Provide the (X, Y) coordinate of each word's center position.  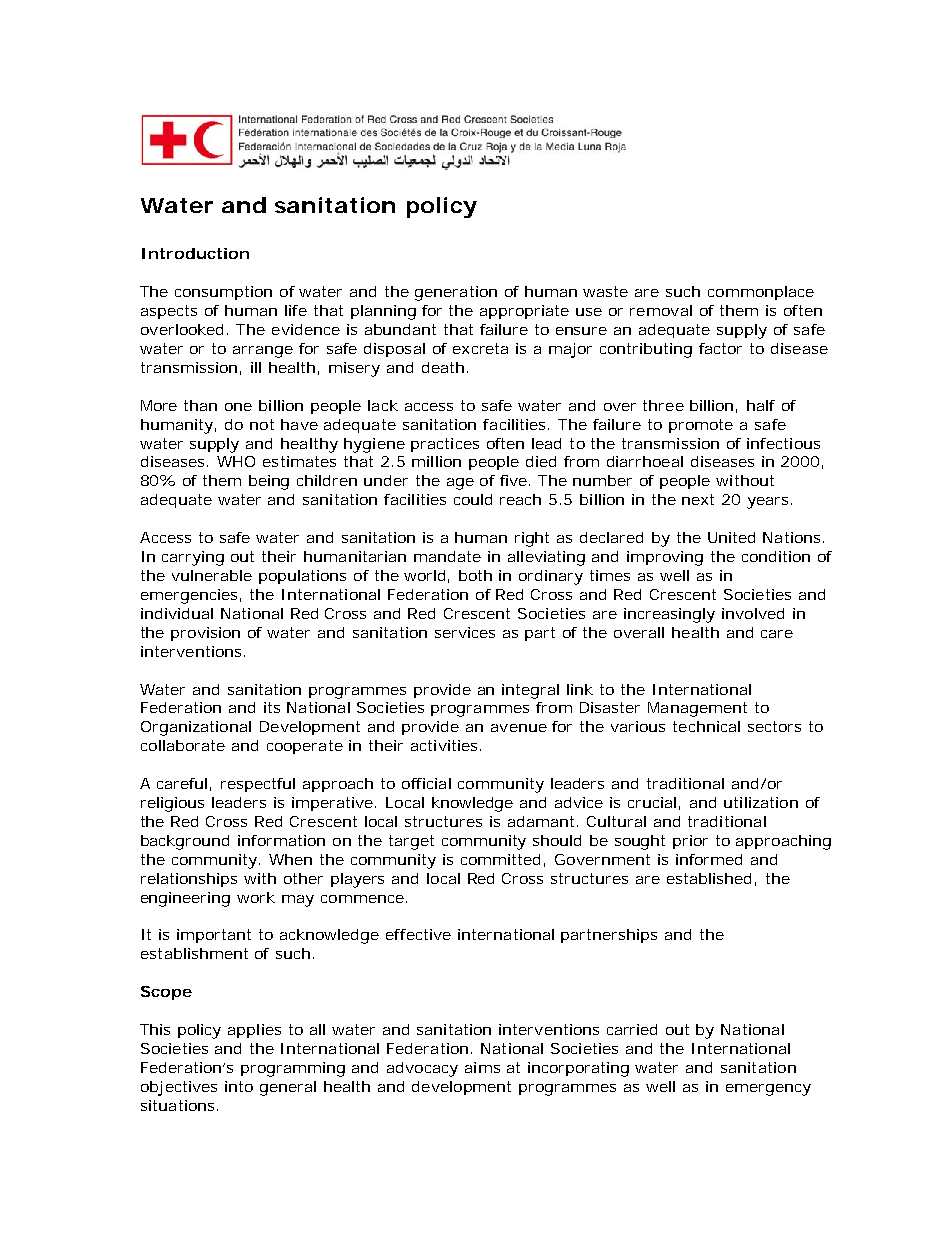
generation (456, 293)
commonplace (761, 293)
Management (697, 709)
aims (482, 1067)
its (272, 707)
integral (530, 691)
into (239, 1086)
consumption (223, 293)
